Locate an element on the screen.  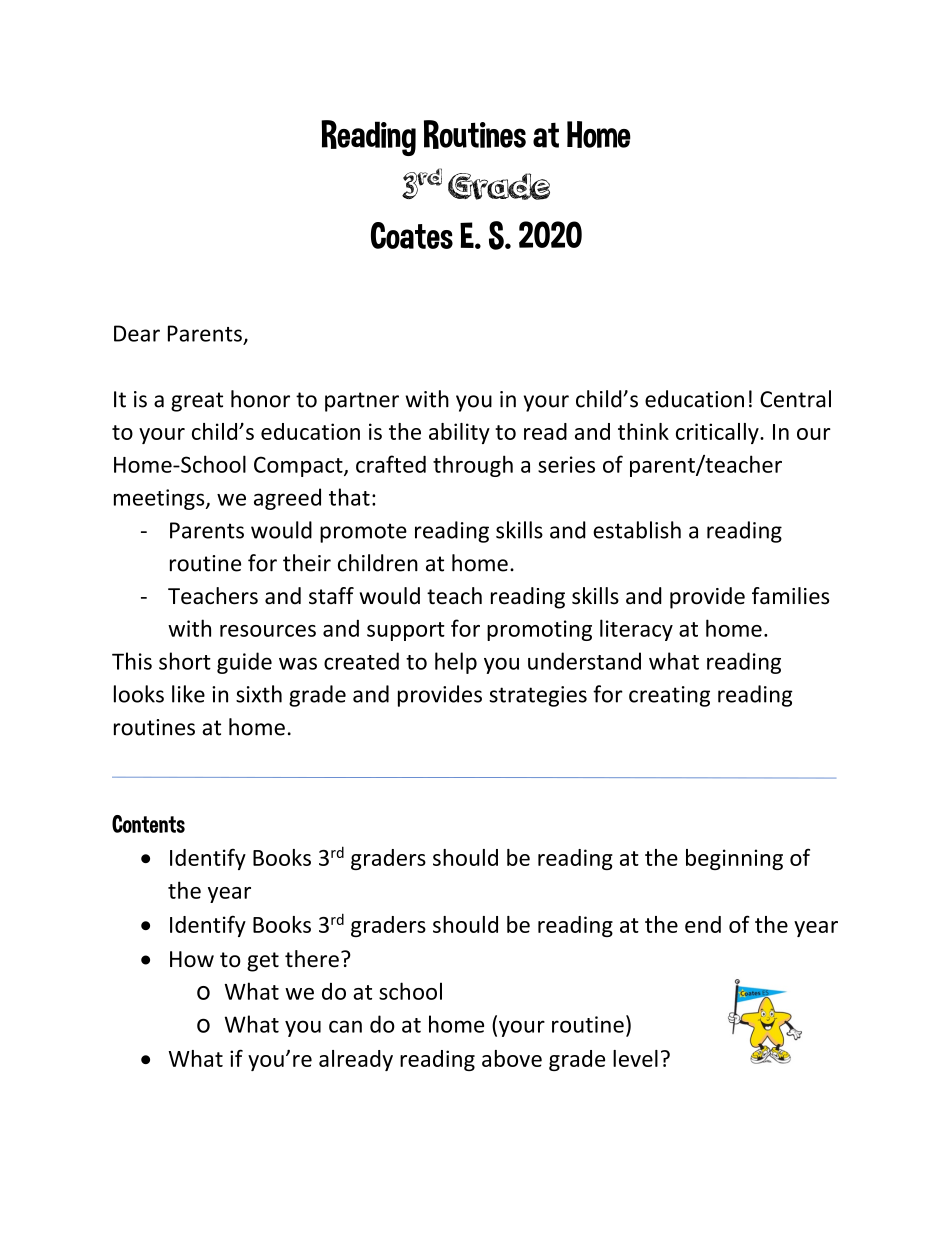
Coates is located at coordinates (412, 235).
